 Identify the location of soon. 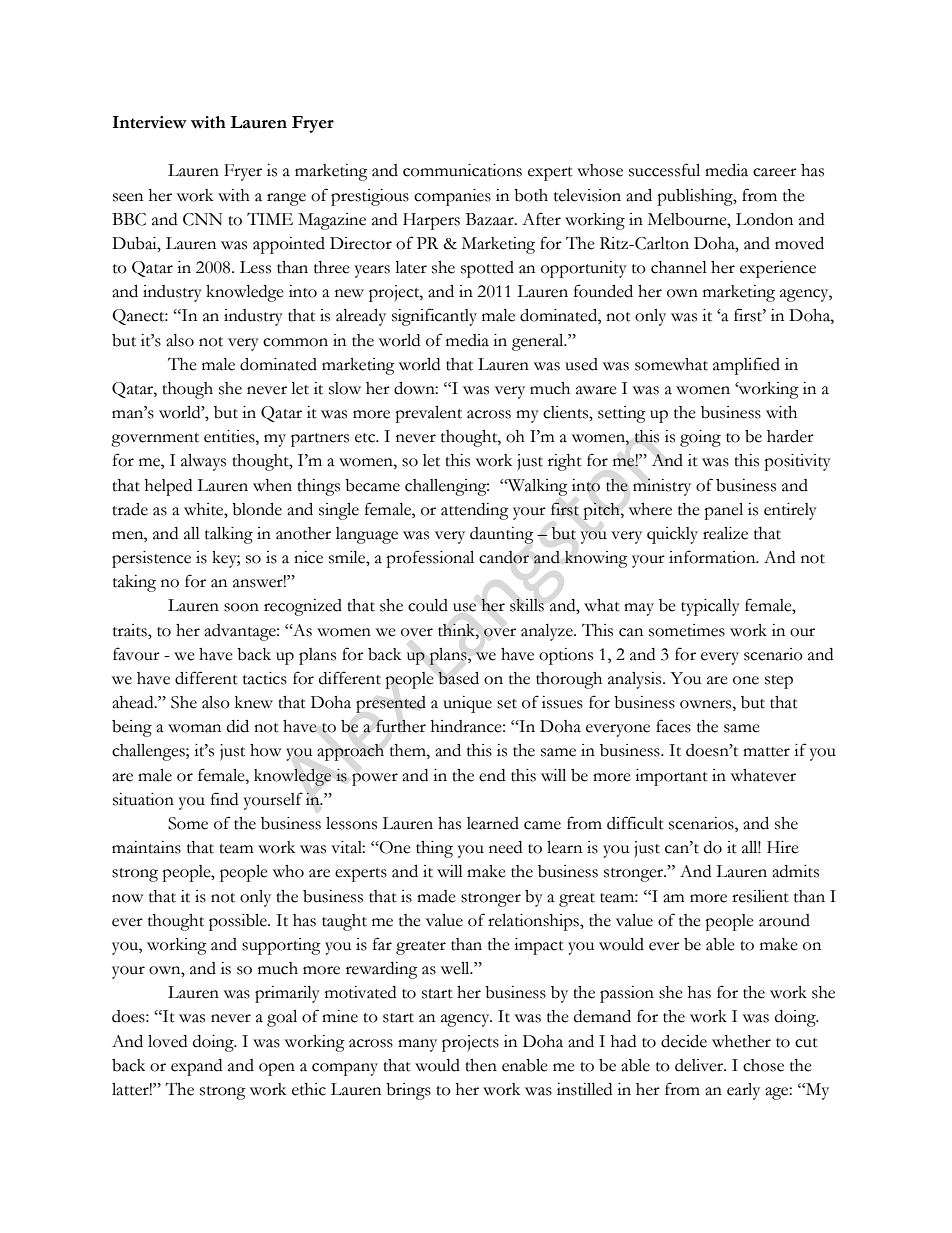
(241, 607).
